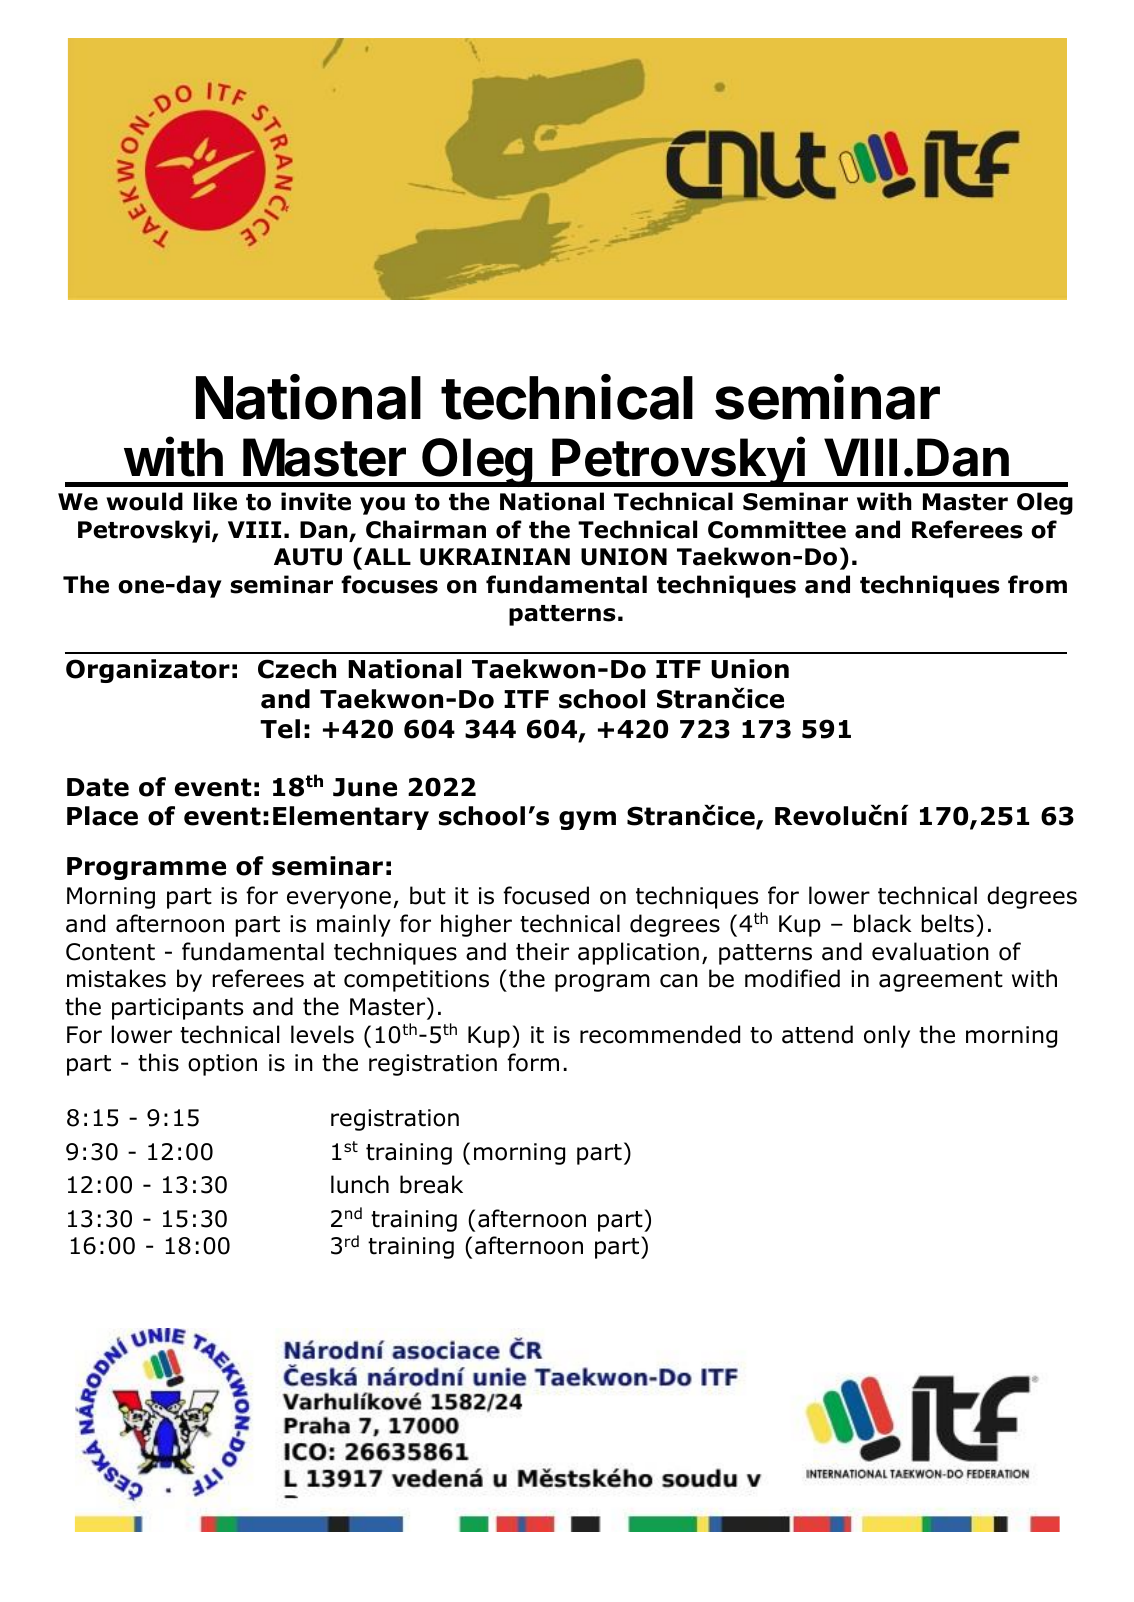 The width and height of the page is (1134, 1602). I want to click on gym, so click(587, 820).
